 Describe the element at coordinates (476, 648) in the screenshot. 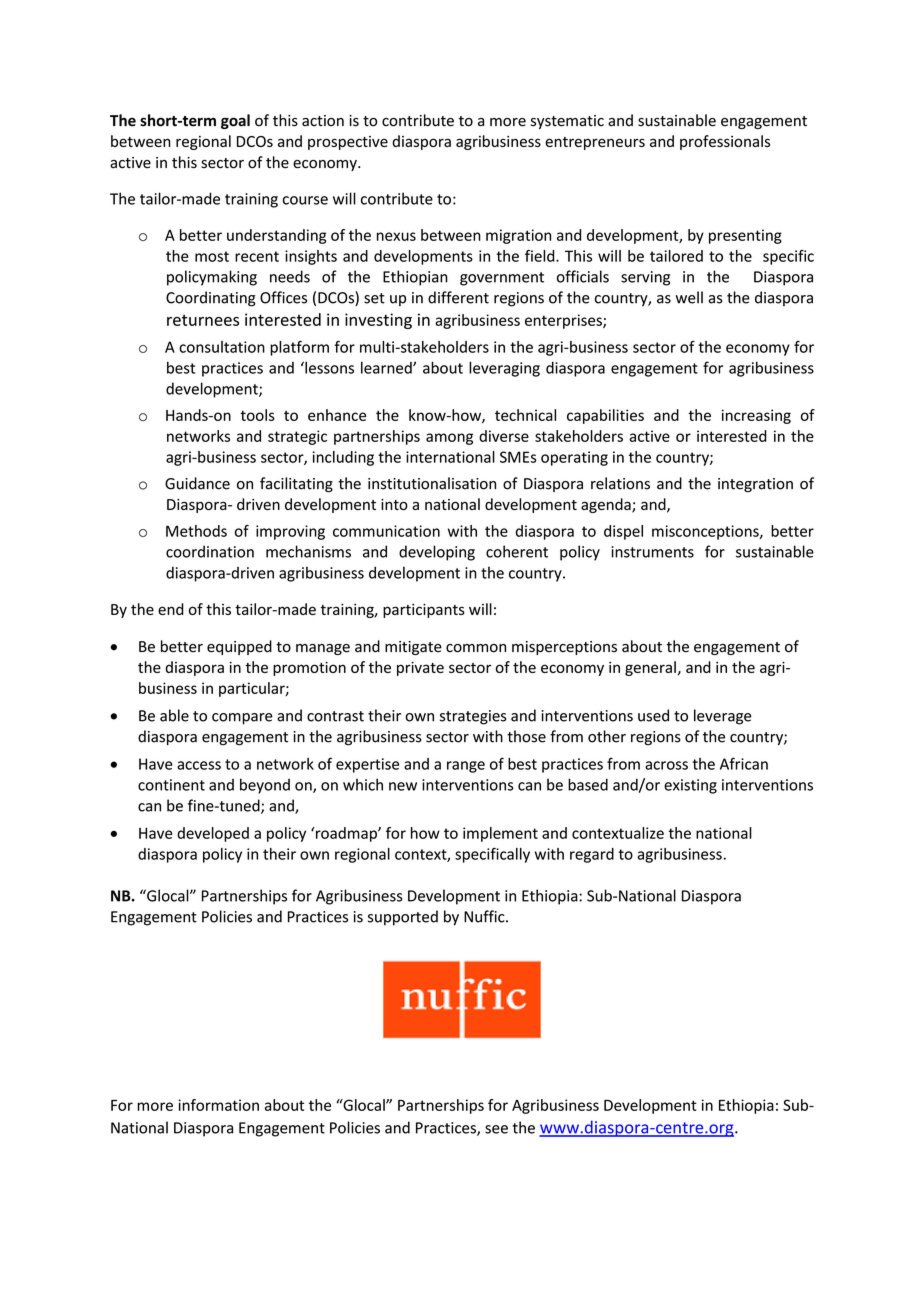

I see `common` at that location.
